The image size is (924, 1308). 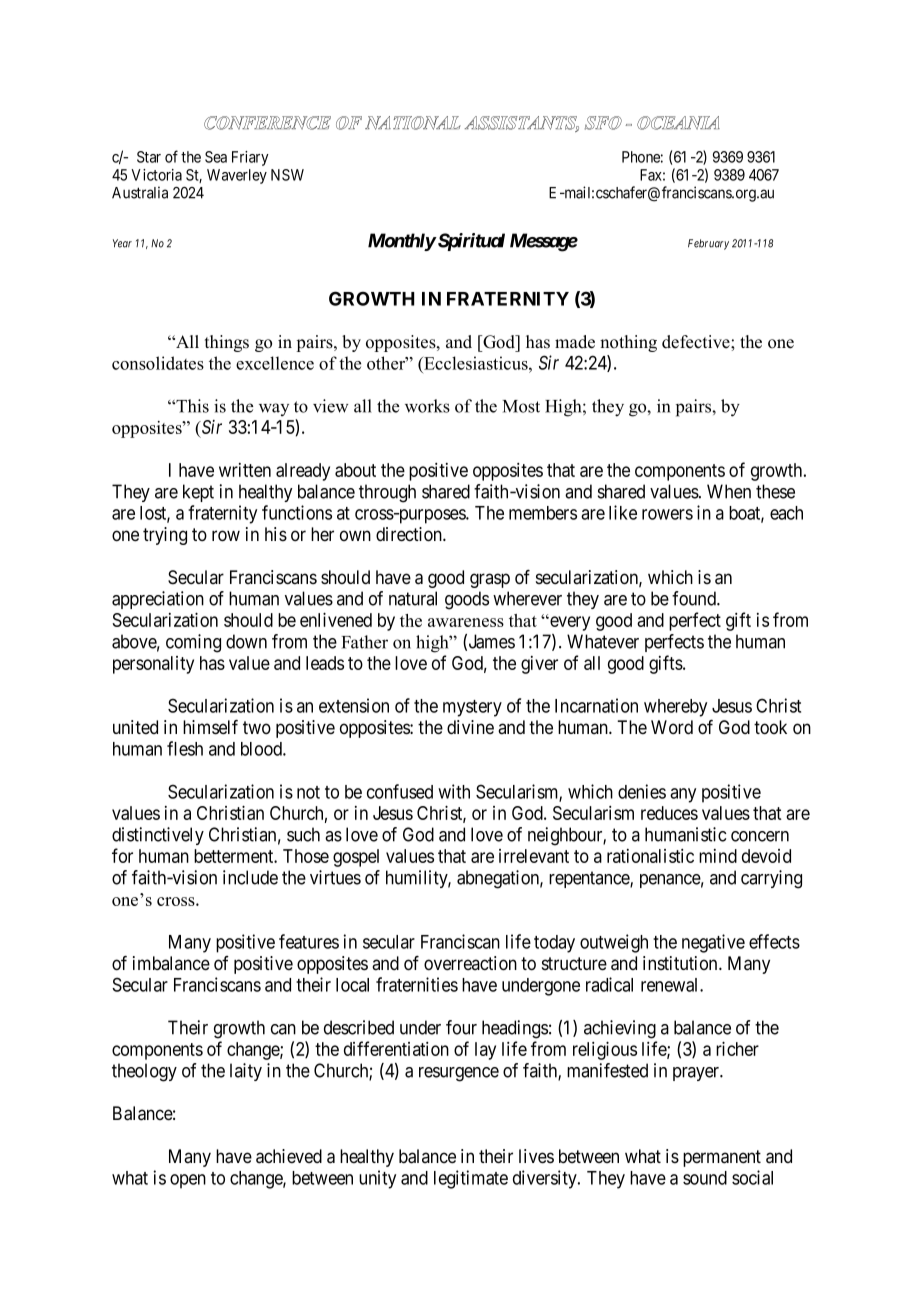 What do you see at coordinates (427, 406) in the screenshot?
I see `works` at bounding box center [427, 406].
